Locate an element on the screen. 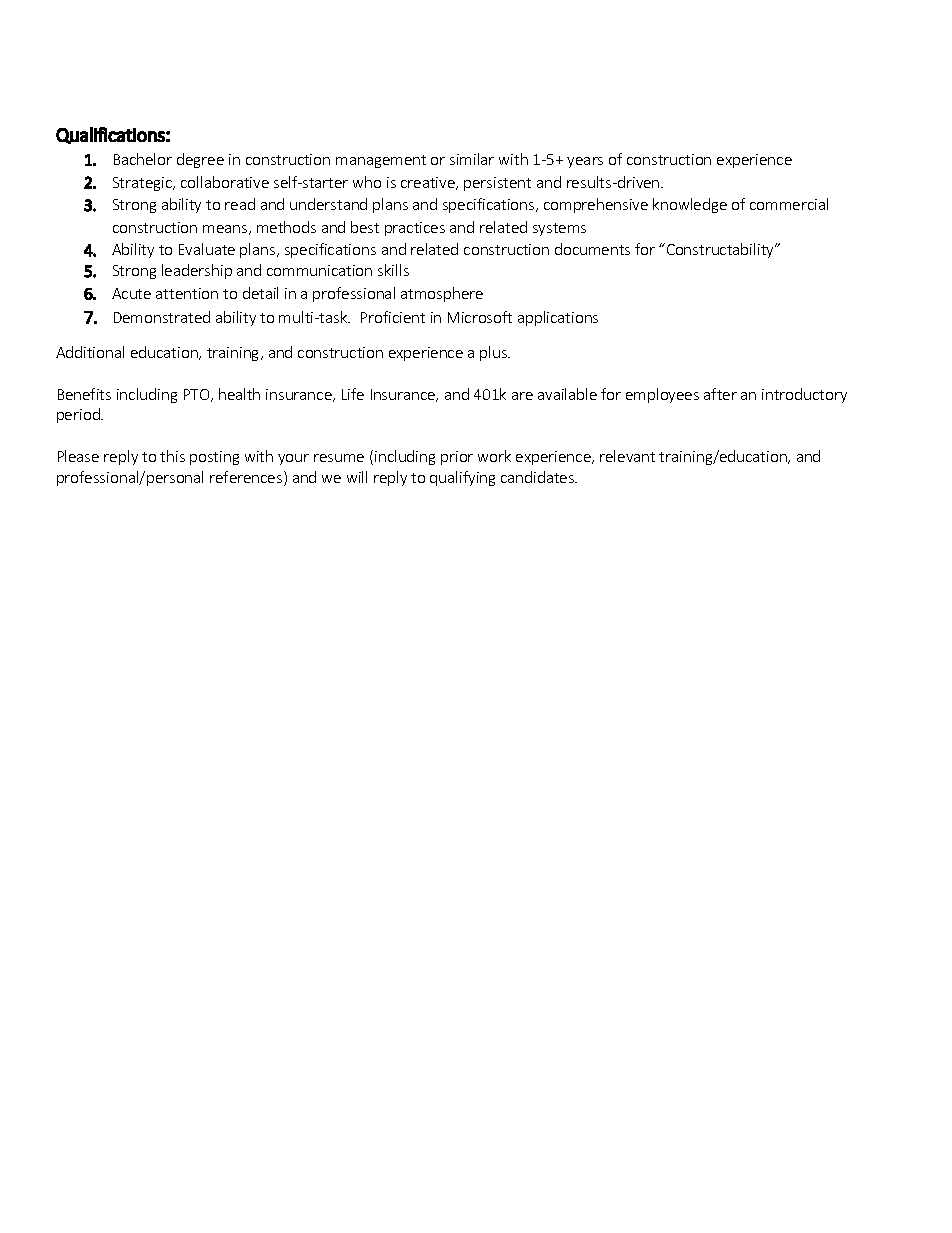 Image resolution: width=952 pixels, height=1233 pixels. are is located at coordinates (522, 396).
